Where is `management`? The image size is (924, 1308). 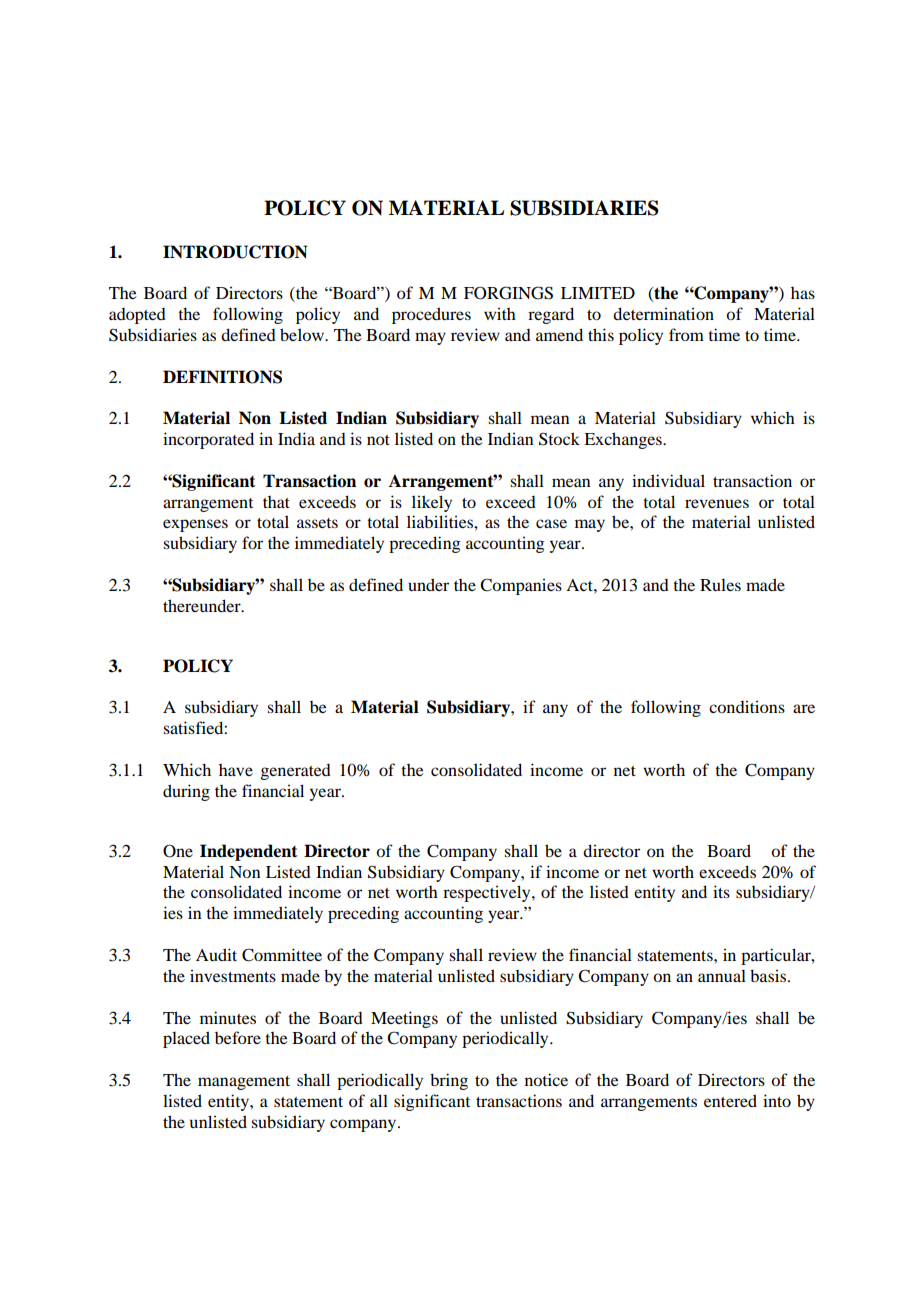
management is located at coordinates (244, 1083).
